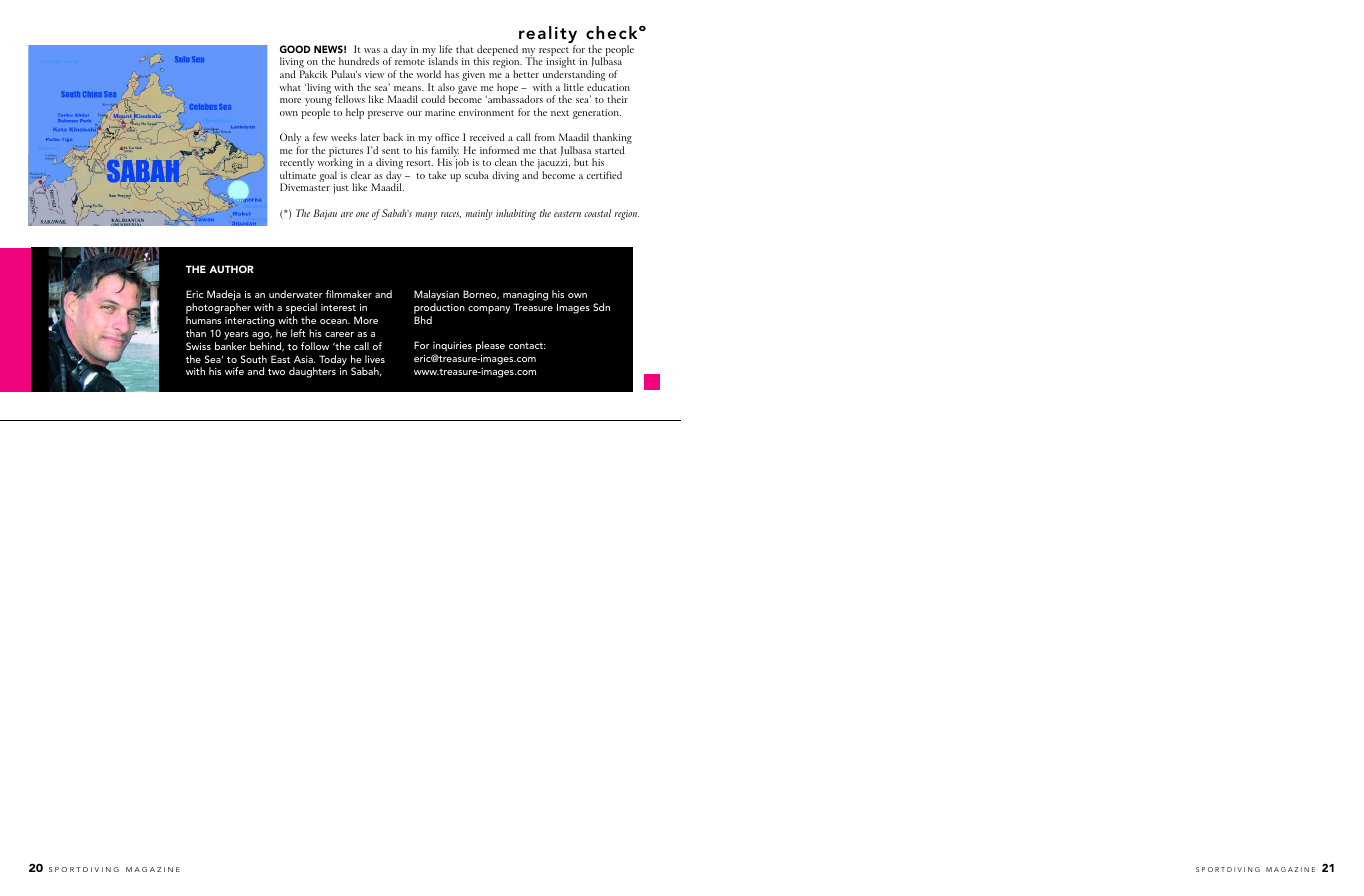 This screenshot has height=896, width=1364. I want to click on managing, so click(525, 297).
